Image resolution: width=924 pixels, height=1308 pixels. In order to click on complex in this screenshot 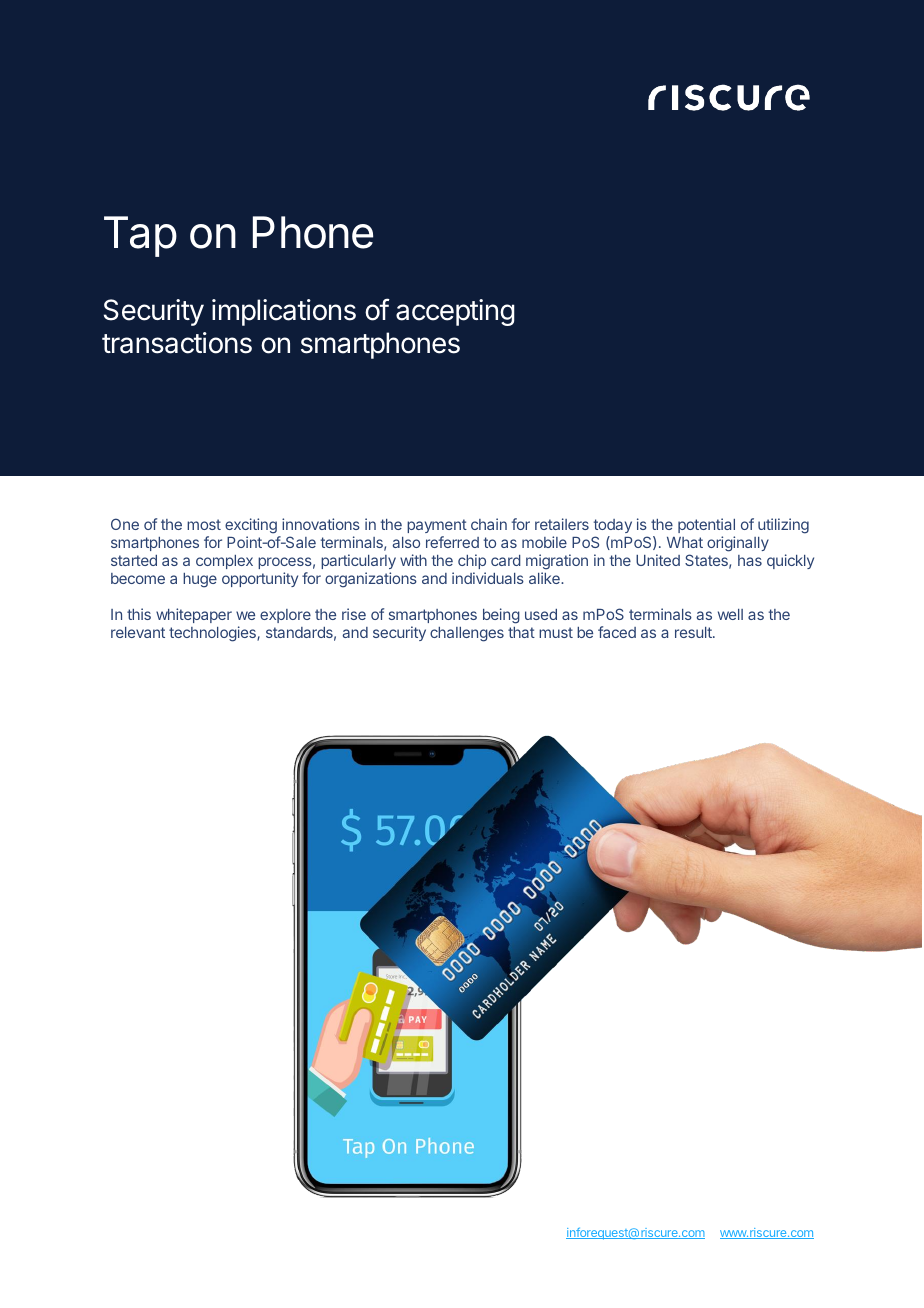, I will do `click(224, 562)`.
